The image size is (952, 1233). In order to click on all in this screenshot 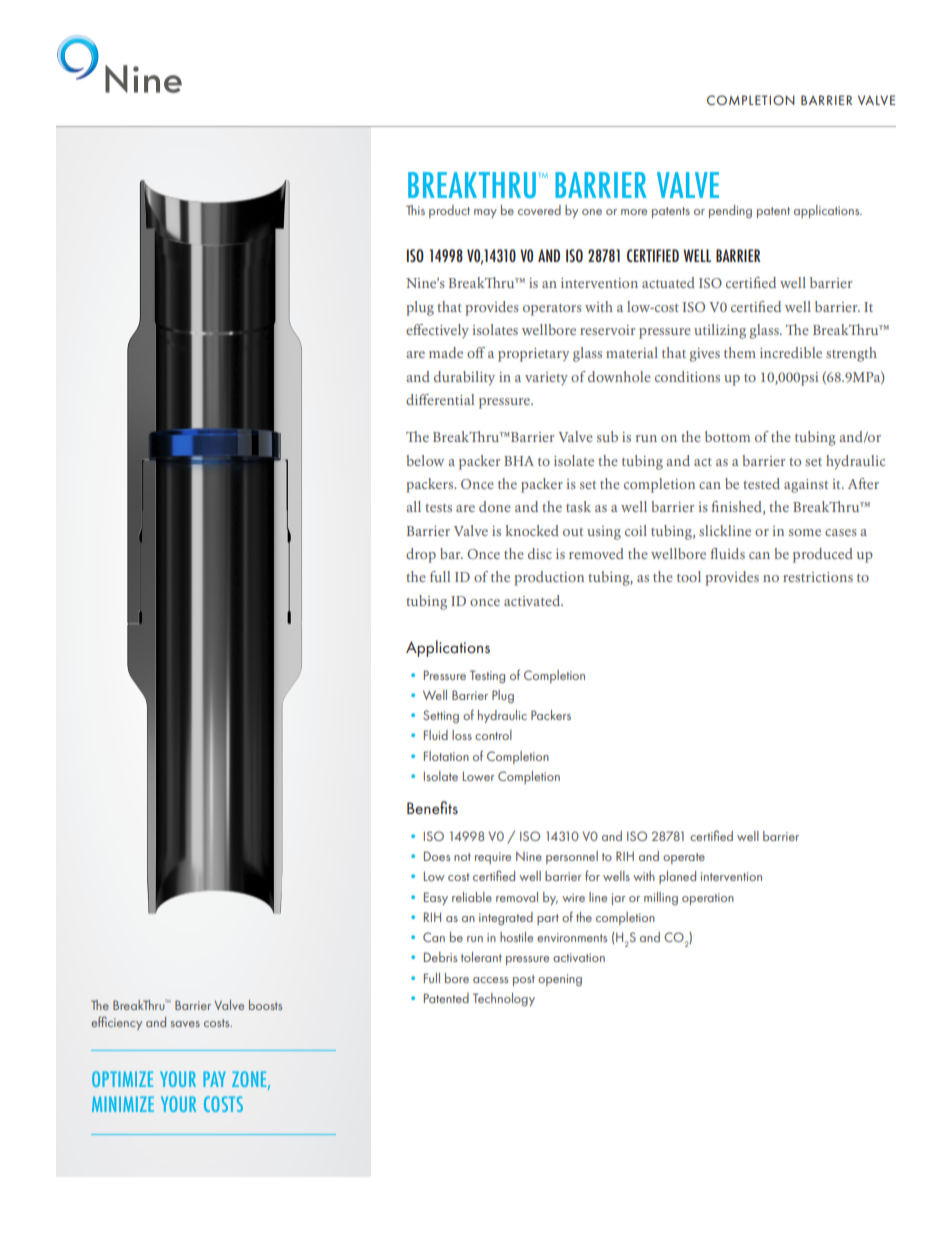, I will do `click(413, 506)`.
